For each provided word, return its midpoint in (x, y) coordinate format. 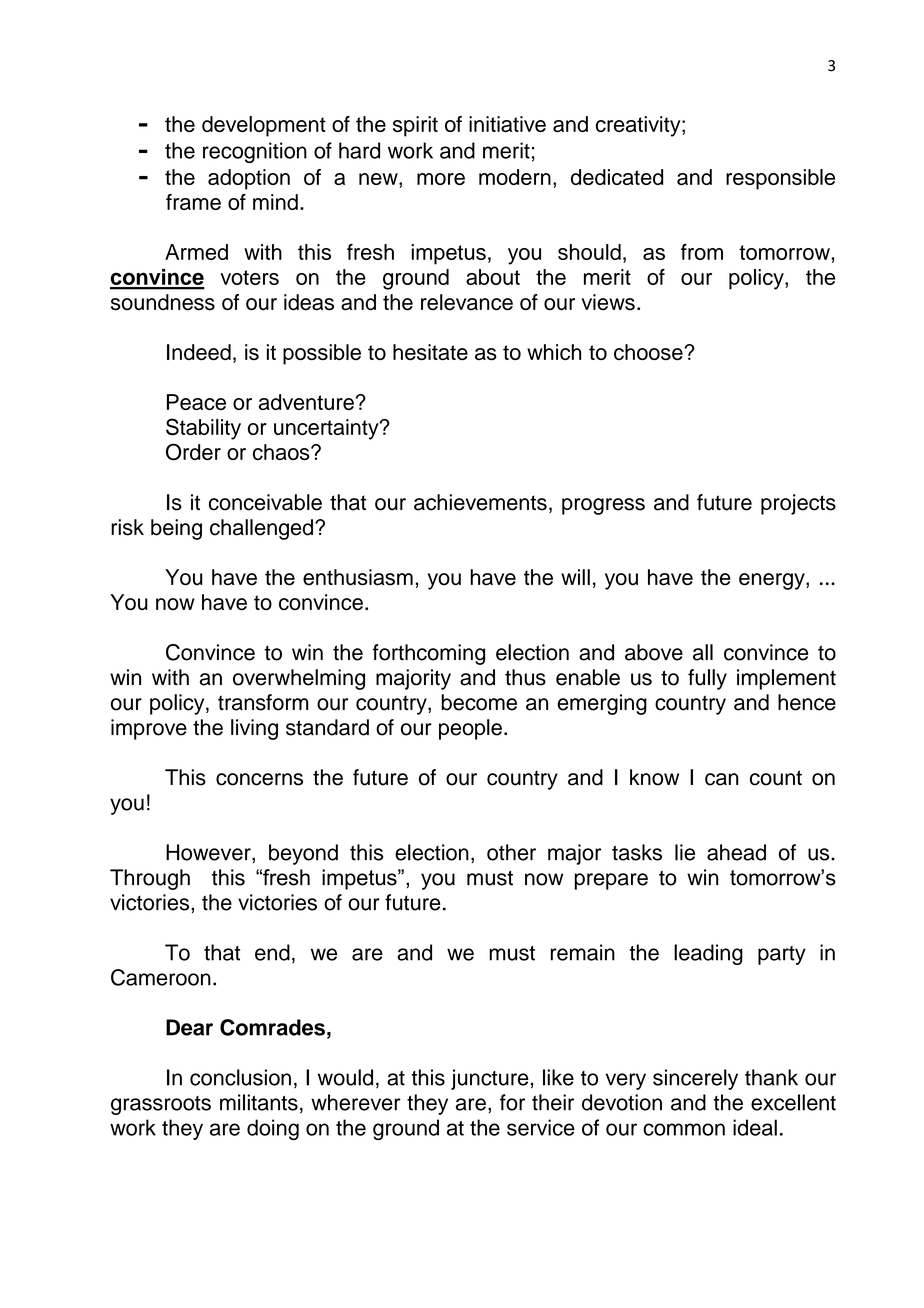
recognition (255, 152)
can (721, 779)
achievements (480, 502)
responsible (780, 179)
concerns (259, 779)
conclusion (240, 1077)
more (441, 179)
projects (798, 504)
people (470, 729)
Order (193, 452)
